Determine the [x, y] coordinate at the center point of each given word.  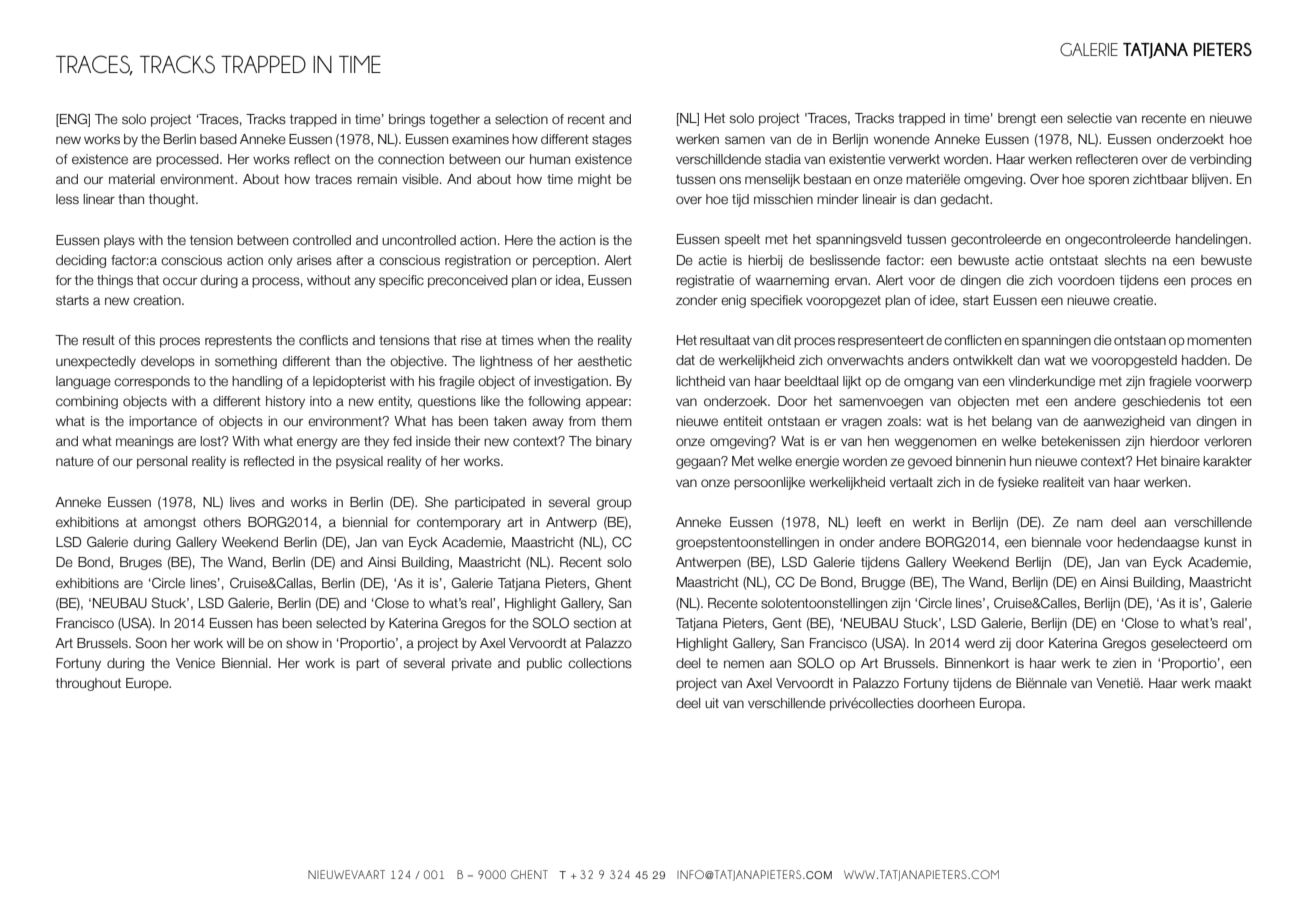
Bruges [141, 563]
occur [180, 281]
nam [1090, 523]
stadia [783, 159]
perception [565, 261]
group [614, 504]
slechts [1125, 260]
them [616, 421]
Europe [148, 684]
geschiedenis [1161, 402]
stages [612, 140]
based [218, 139]
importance [163, 422]
